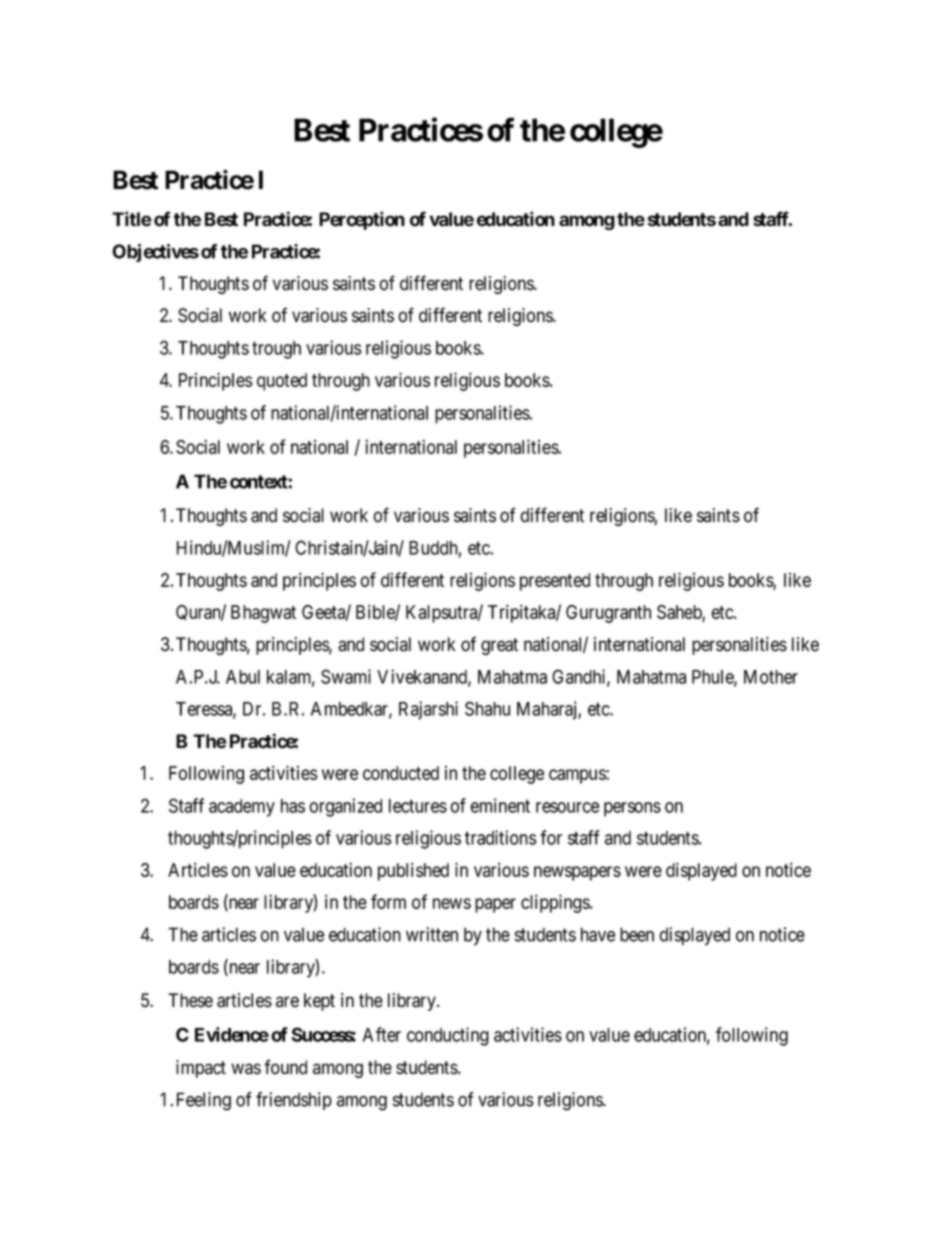 Image resolution: width=952 pixels, height=1233 pixels. I want to click on great, so click(499, 646).
